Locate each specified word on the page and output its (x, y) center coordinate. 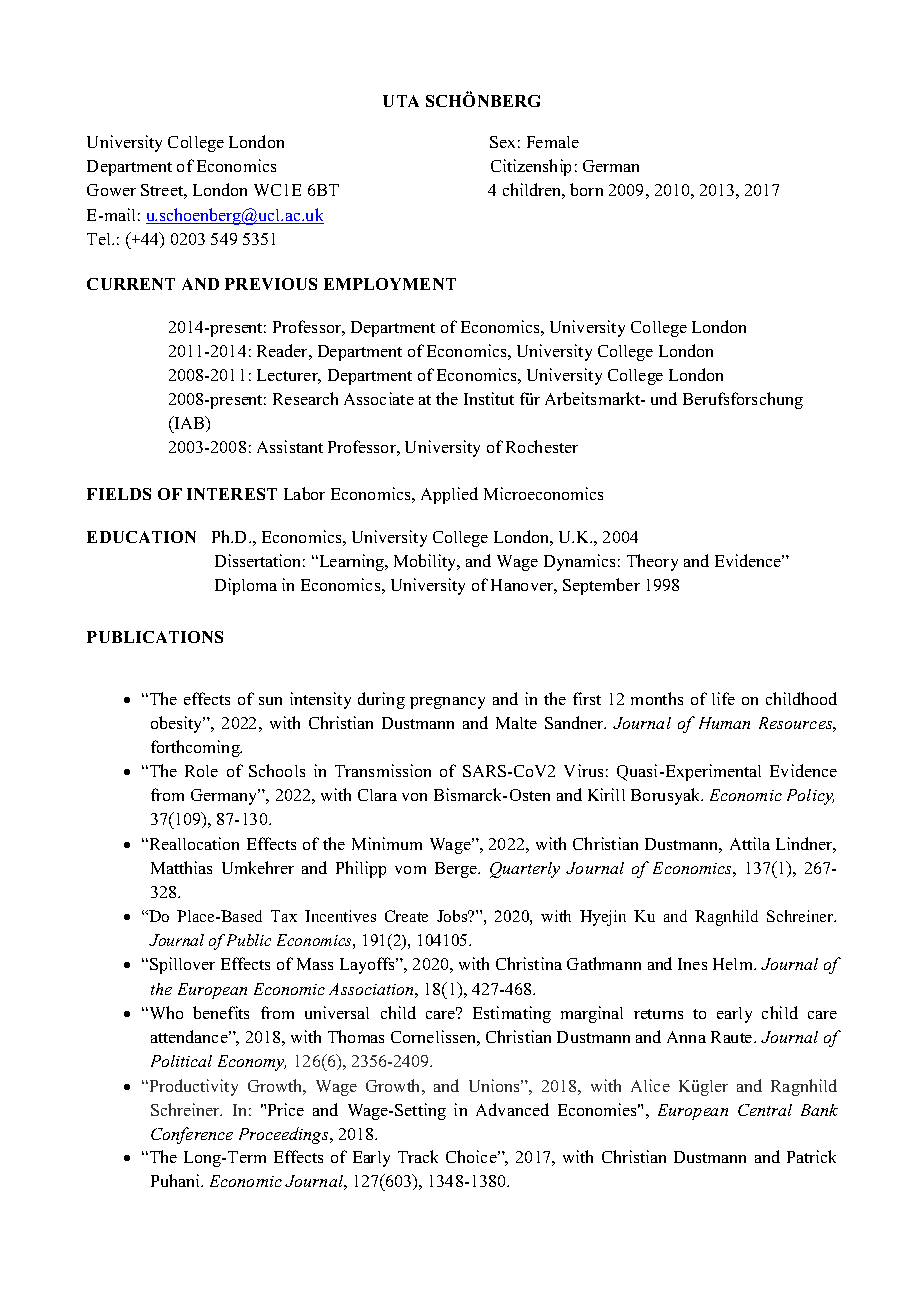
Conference (192, 1135)
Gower (111, 190)
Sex (502, 142)
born (586, 189)
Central (765, 1110)
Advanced (512, 1109)
